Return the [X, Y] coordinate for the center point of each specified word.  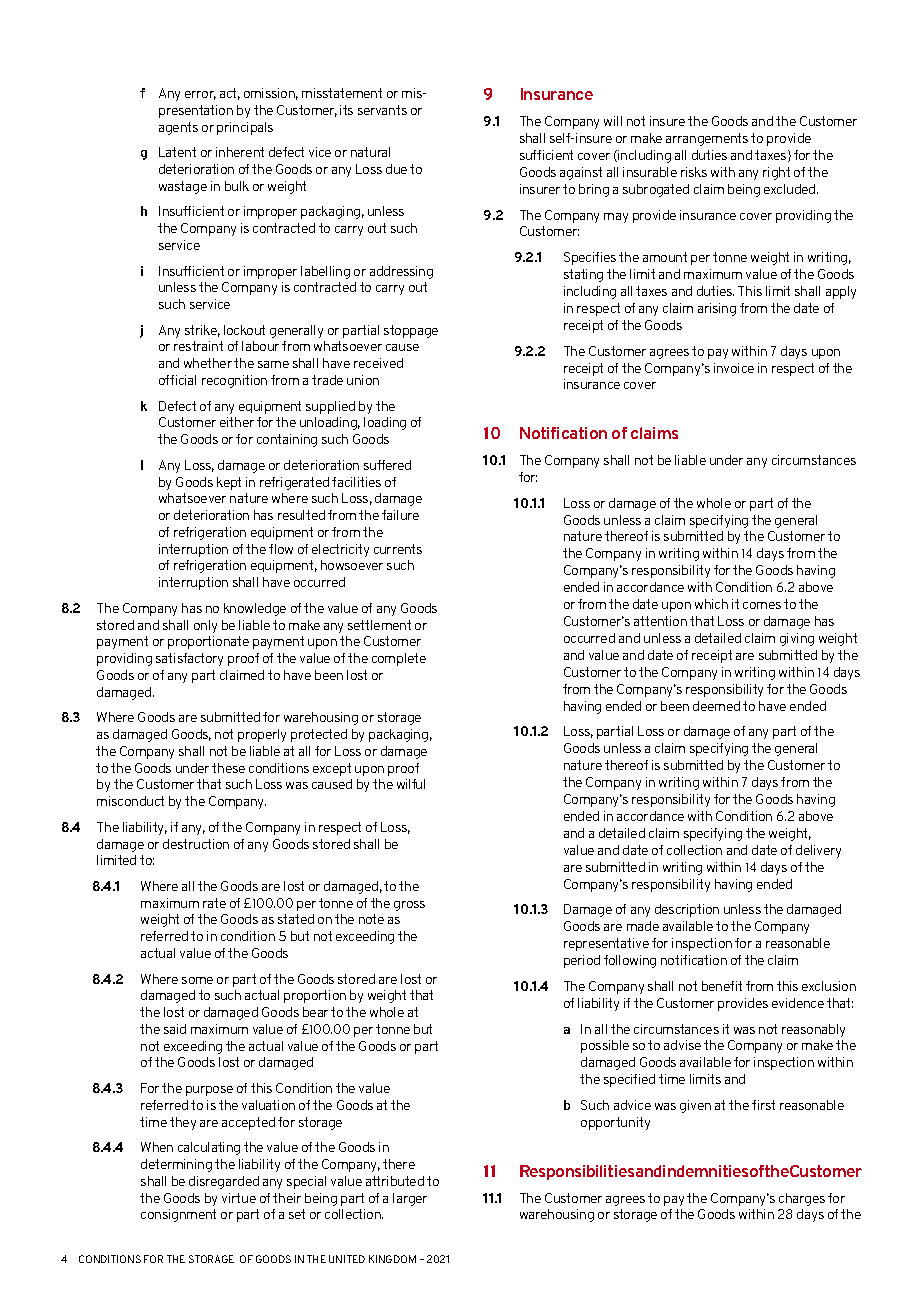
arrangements [707, 139]
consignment [178, 1215]
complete [399, 659]
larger [410, 1199]
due [396, 169]
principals [245, 128]
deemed [716, 706]
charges [802, 1199]
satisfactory [189, 659]
